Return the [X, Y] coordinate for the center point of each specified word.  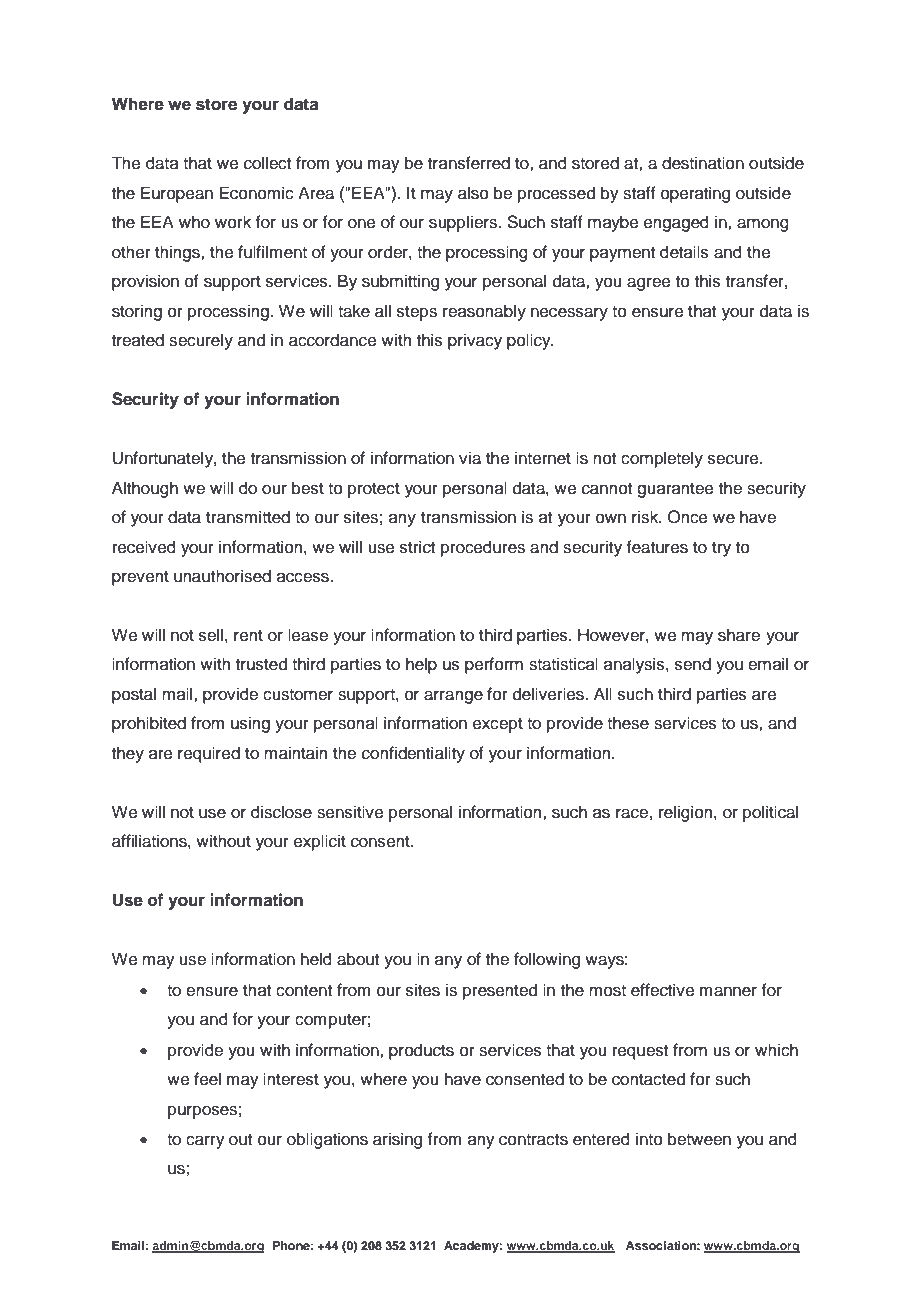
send [693, 664]
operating [695, 194]
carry [205, 1142]
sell [211, 635]
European [177, 194]
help [421, 665]
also [473, 193]
